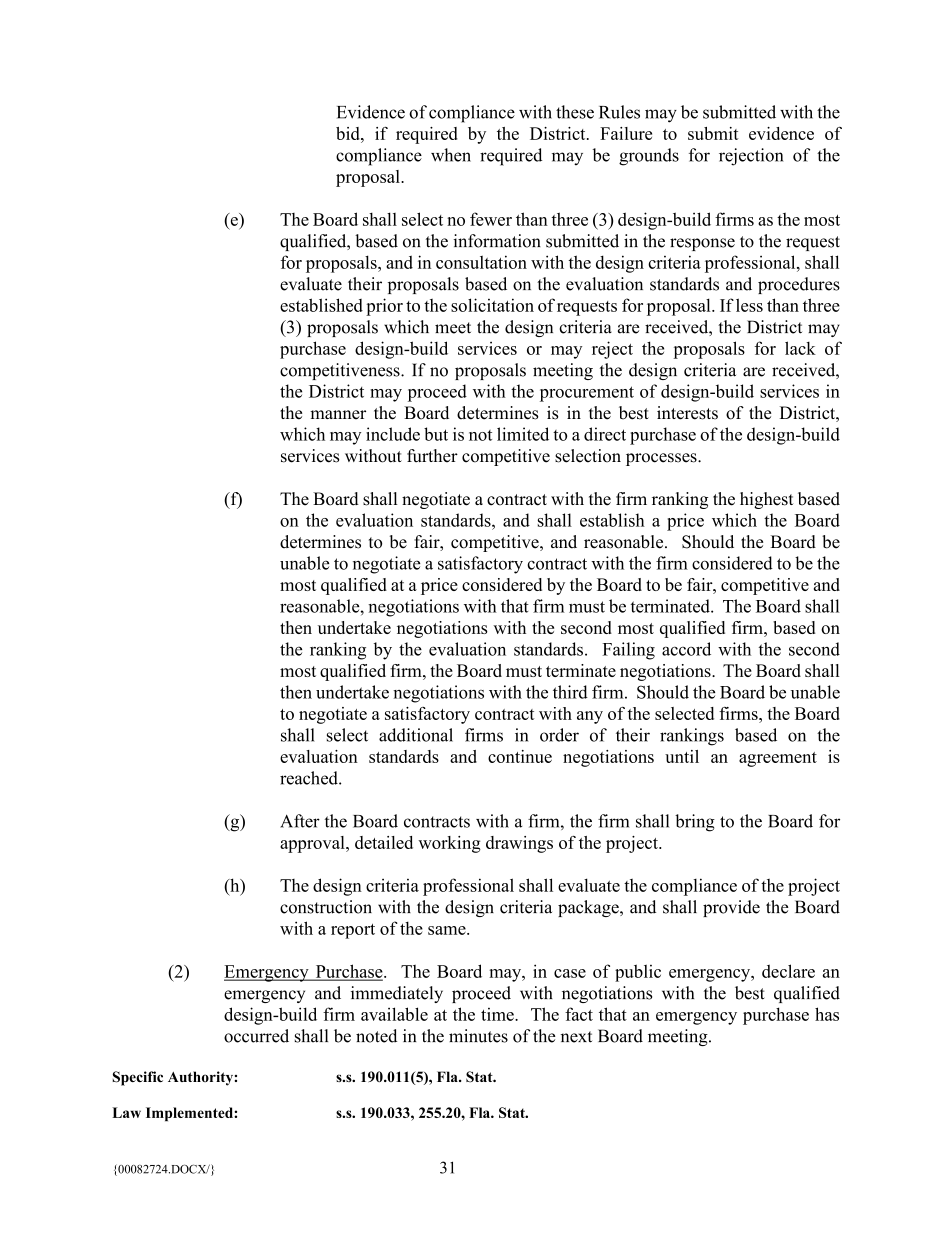 The height and width of the page is (1233, 952). Describe the element at coordinates (687, 413) in the page. I see `interests` at that location.
